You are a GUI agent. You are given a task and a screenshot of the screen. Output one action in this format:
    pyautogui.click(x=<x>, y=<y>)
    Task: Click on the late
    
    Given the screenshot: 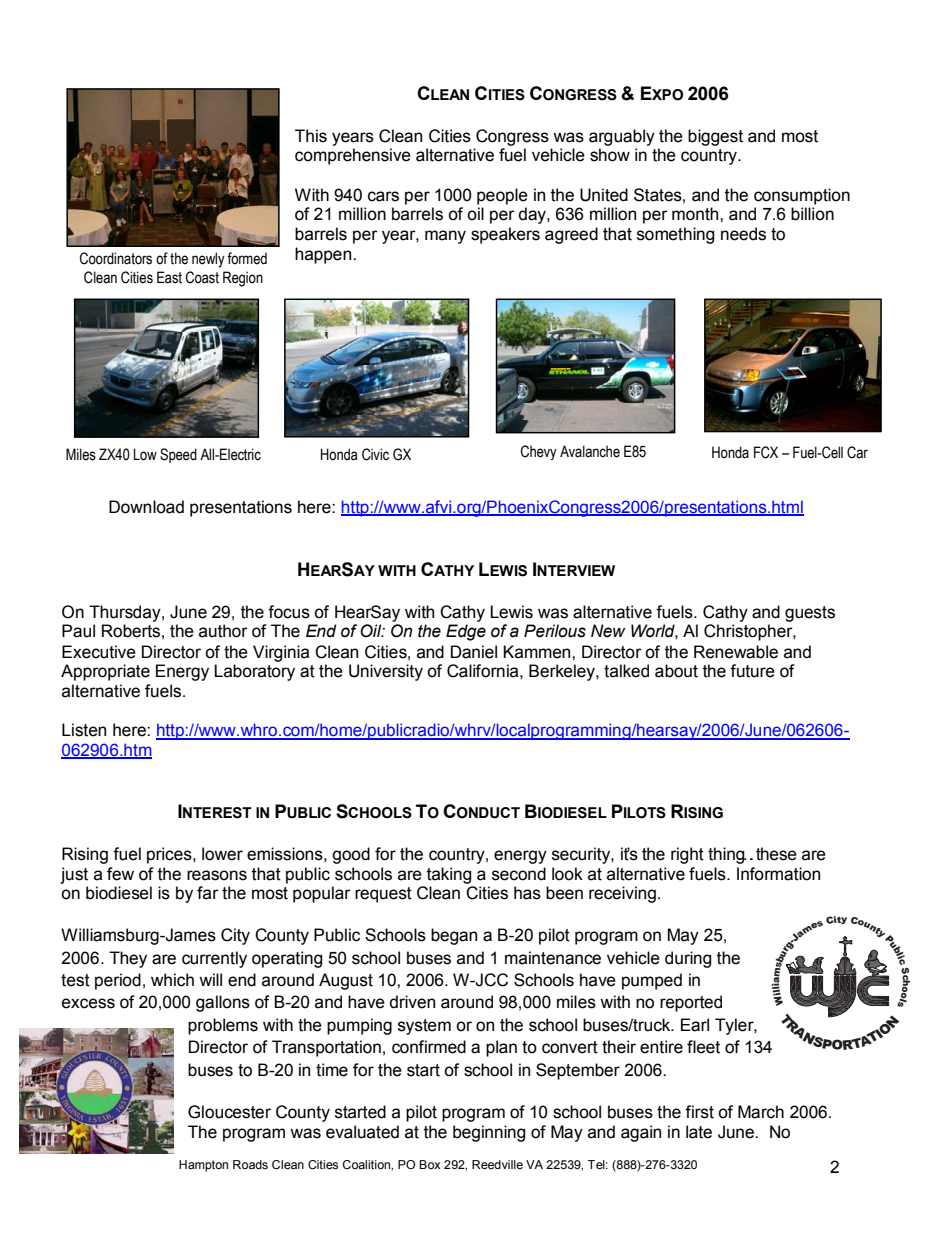 What is the action you would take?
    pyautogui.click(x=699, y=1132)
